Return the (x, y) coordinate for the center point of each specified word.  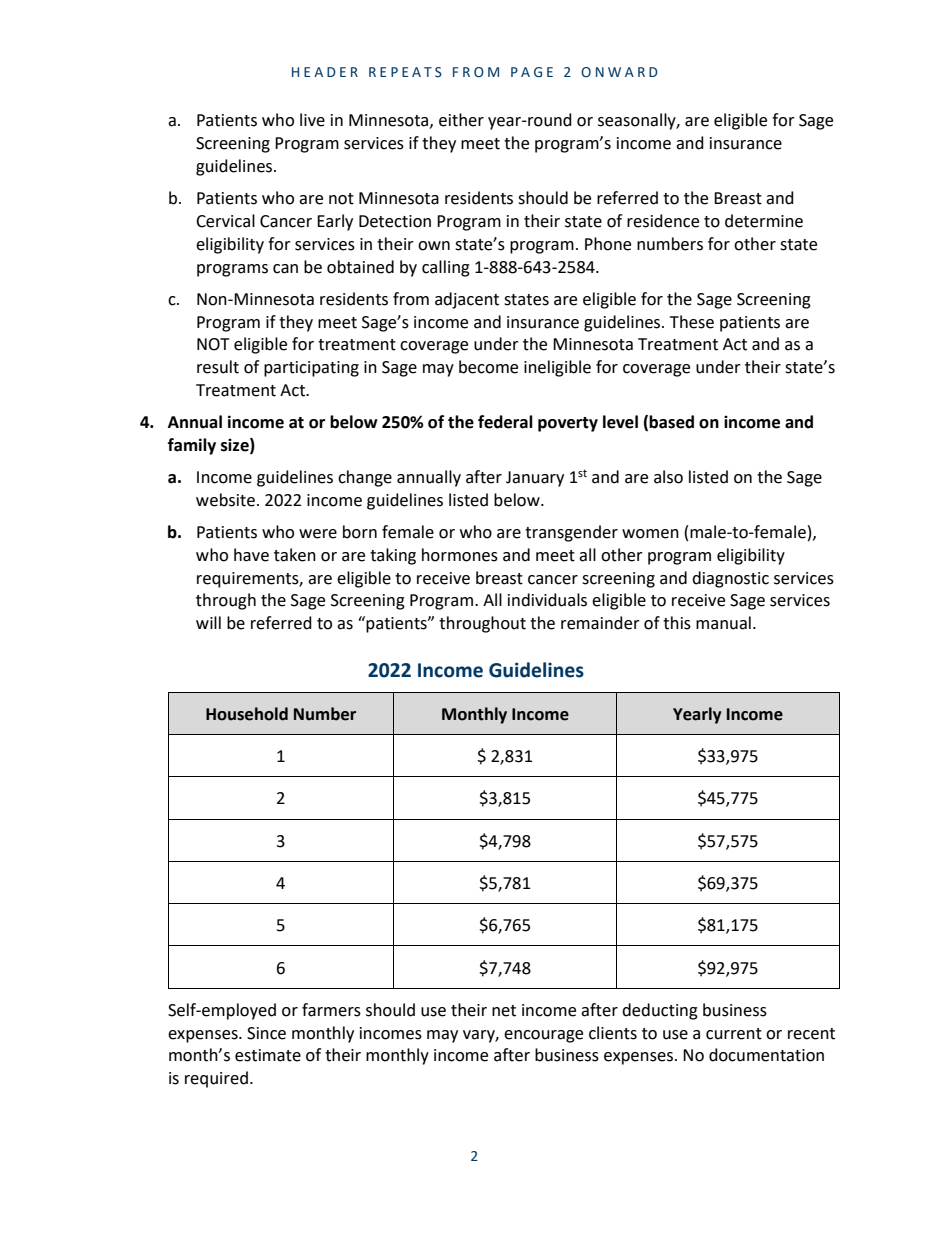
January (535, 479)
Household (247, 714)
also (668, 477)
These (692, 322)
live (312, 120)
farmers (331, 1010)
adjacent (467, 300)
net (504, 1011)
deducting (660, 1011)
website (225, 500)
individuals (547, 600)
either (461, 120)
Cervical (225, 221)
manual (723, 623)
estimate (268, 1055)
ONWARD (619, 72)
